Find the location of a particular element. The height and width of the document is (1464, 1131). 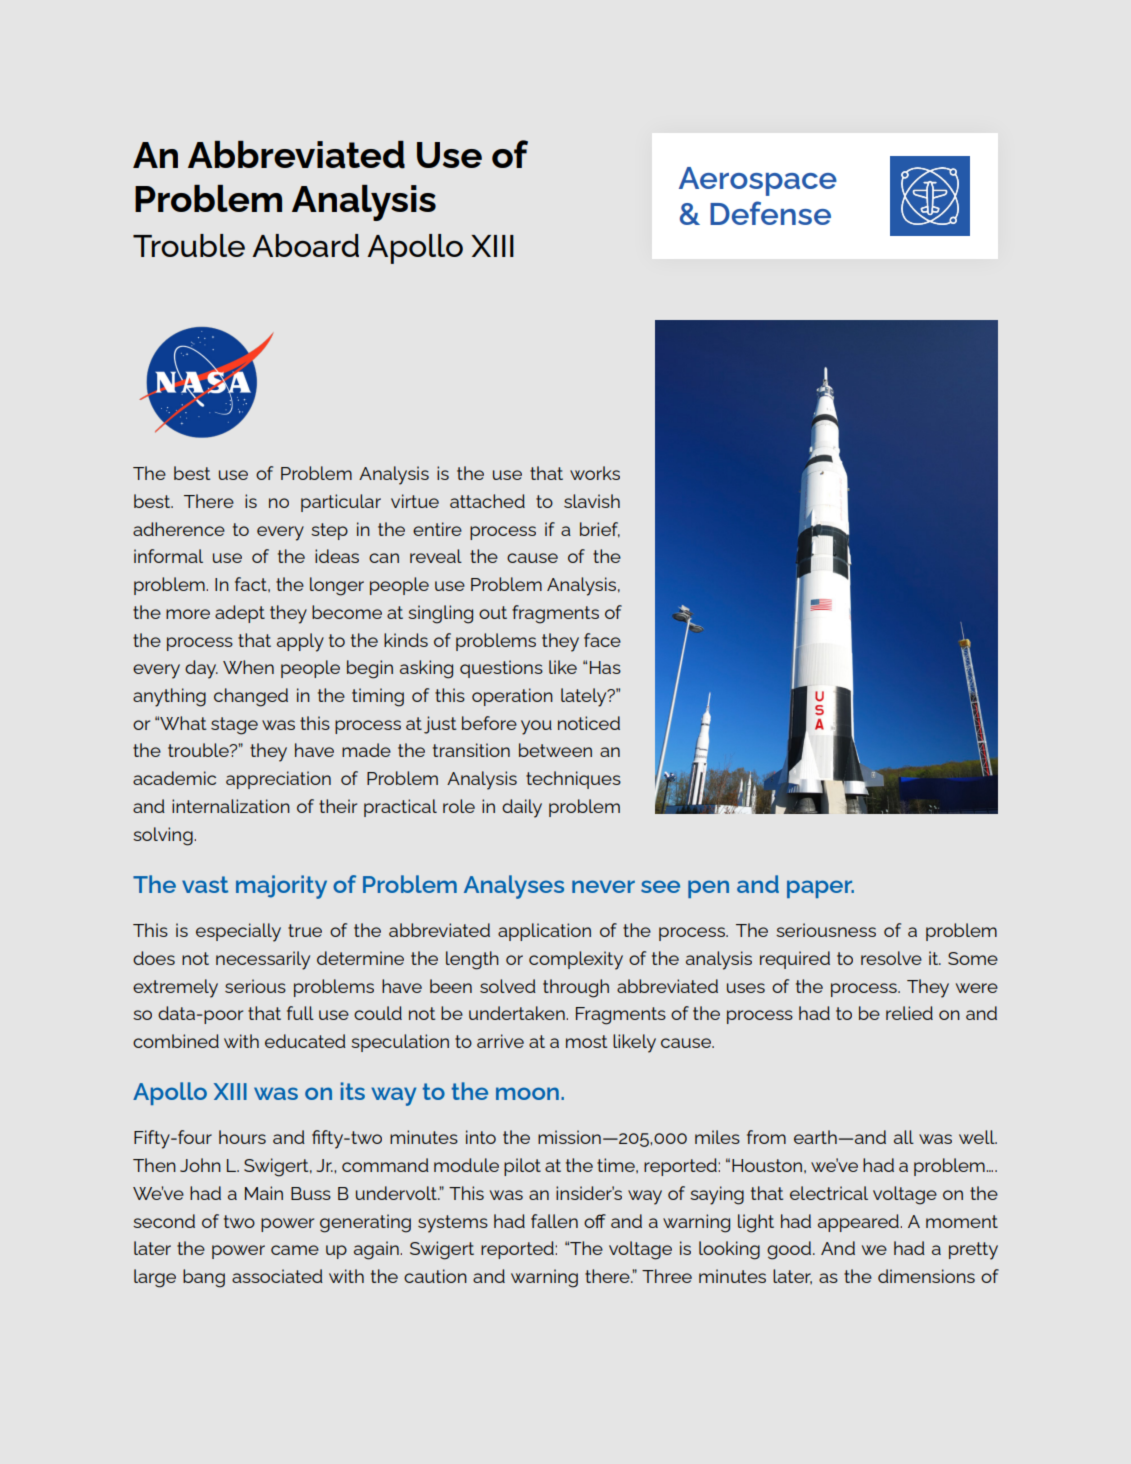

works is located at coordinates (595, 473).
